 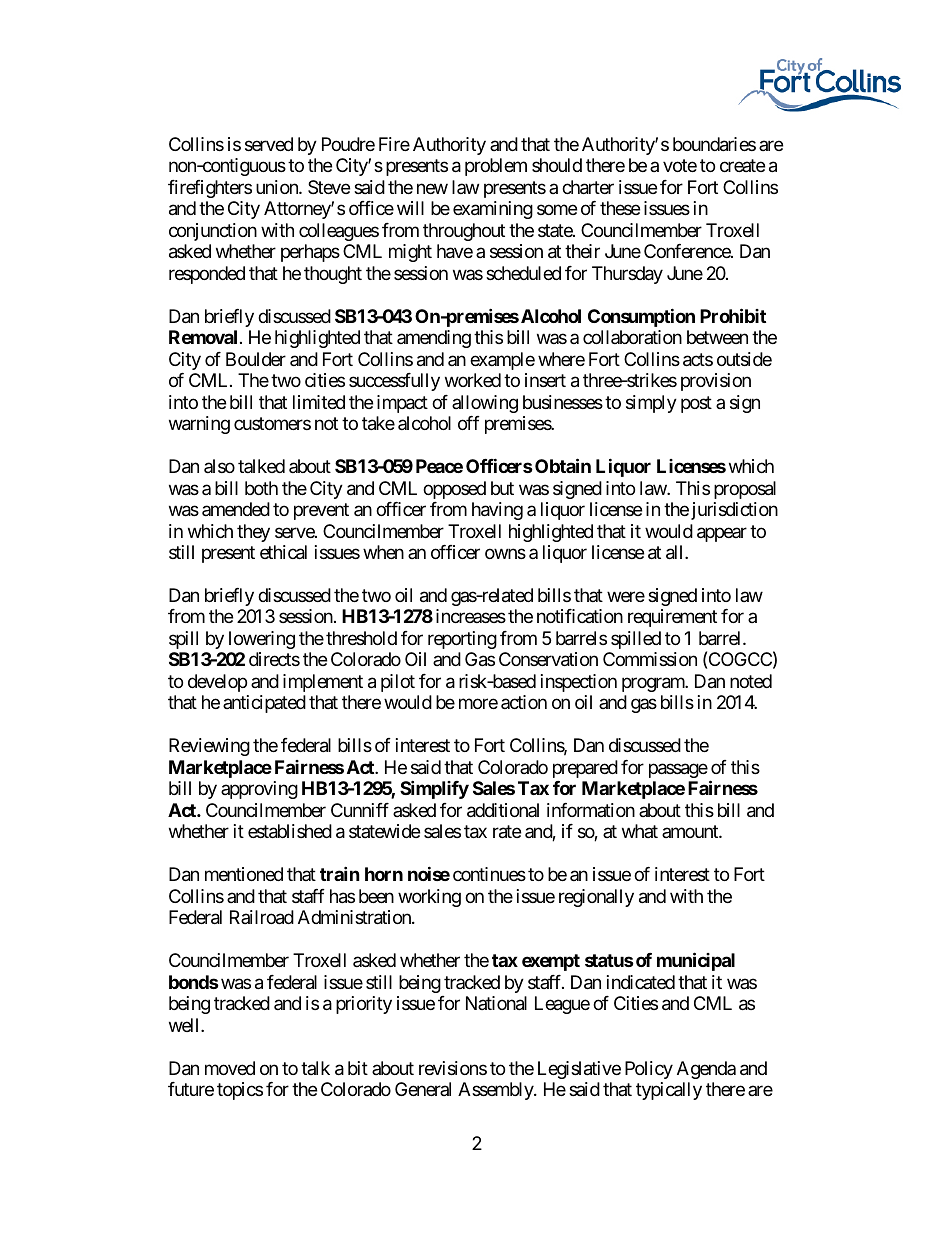 What do you see at coordinates (493, 210) in the page?
I see `examining` at bounding box center [493, 210].
